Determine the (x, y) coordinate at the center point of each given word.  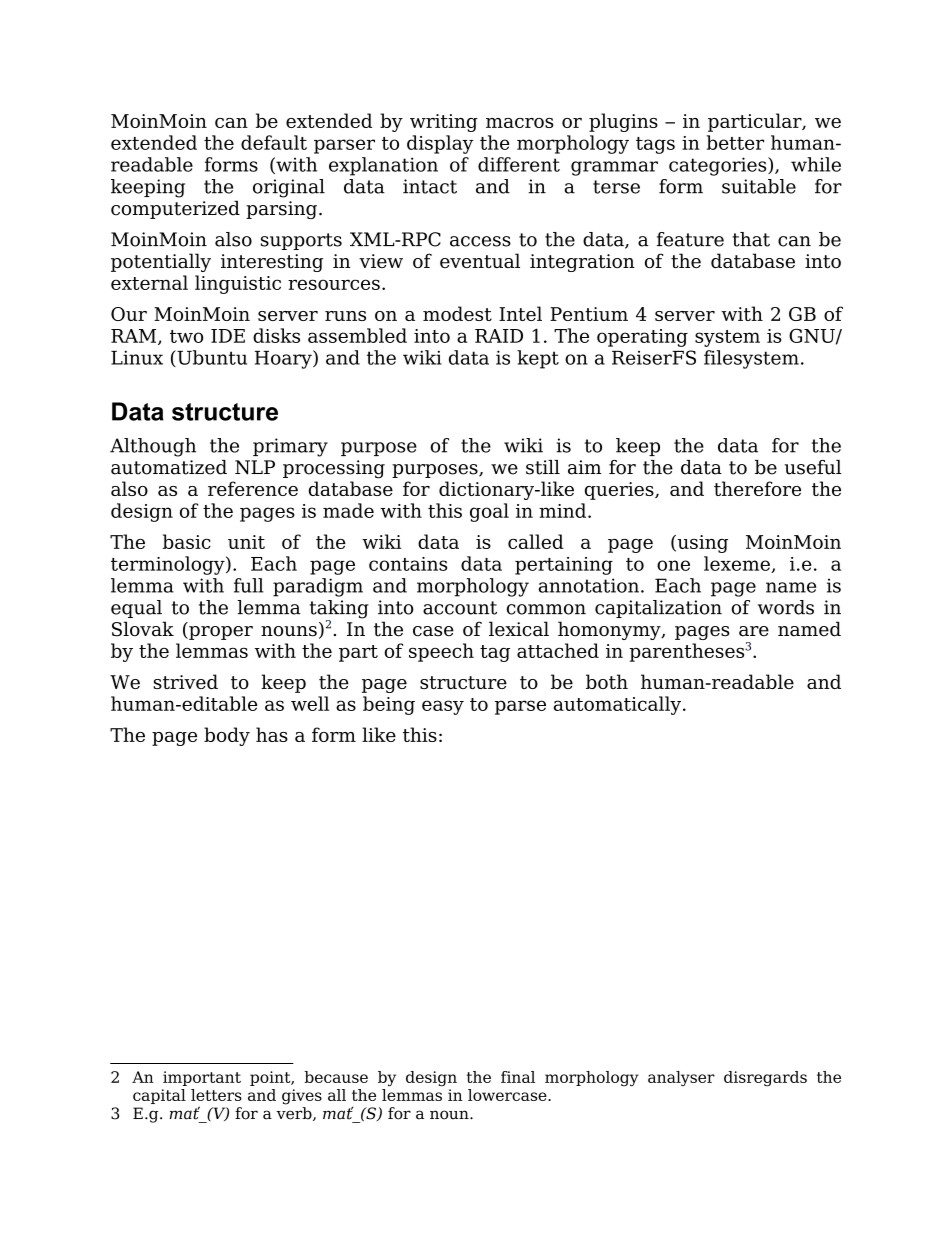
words (786, 607)
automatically (617, 705)
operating (642, 338)
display (440, 144)
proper (220, 633)
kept (538, 359)
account (460, 608)
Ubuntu (211, 358)
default (274, 142)
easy (443, 707)
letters (216, 1095)
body (227, 736)
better (735, 142)
